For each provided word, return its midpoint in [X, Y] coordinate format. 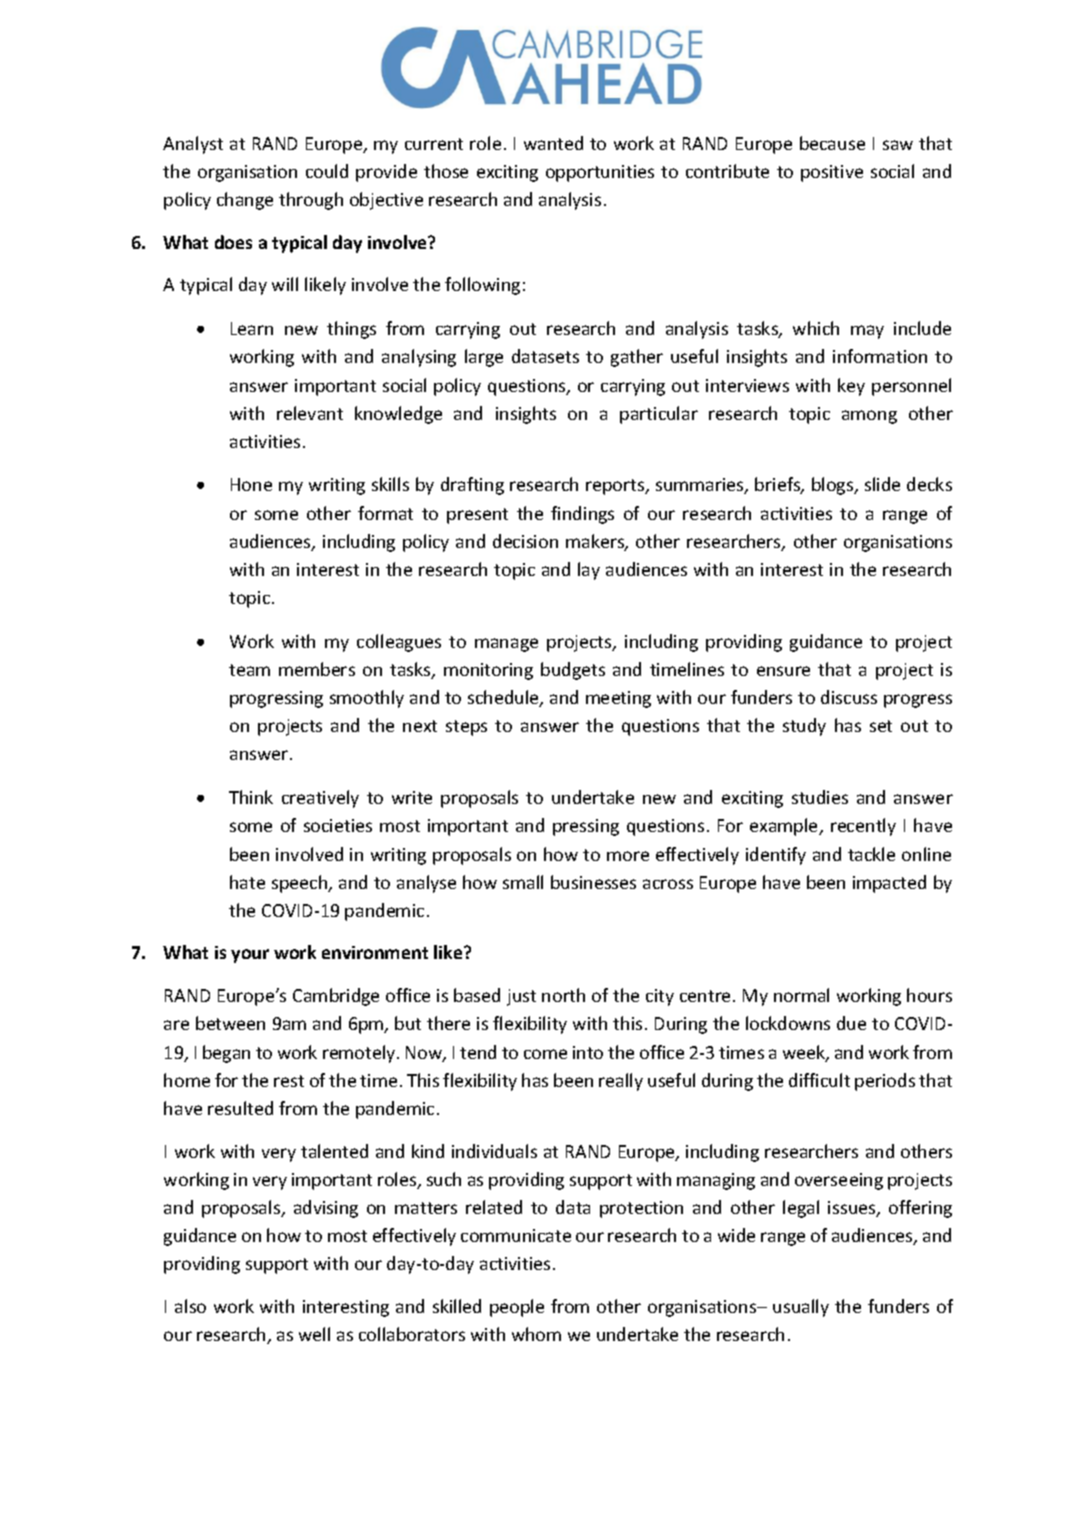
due [851, 1023]
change [245, 201]
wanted [553, 143]
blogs [834, 486]
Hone [251, 484]
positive [832, 173]
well [314, 1334]
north [563, 995]
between [230, 1023]
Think [251, 797]
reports [616, 487]
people [517, 1308]
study [804, 727]
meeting [618, 699]
